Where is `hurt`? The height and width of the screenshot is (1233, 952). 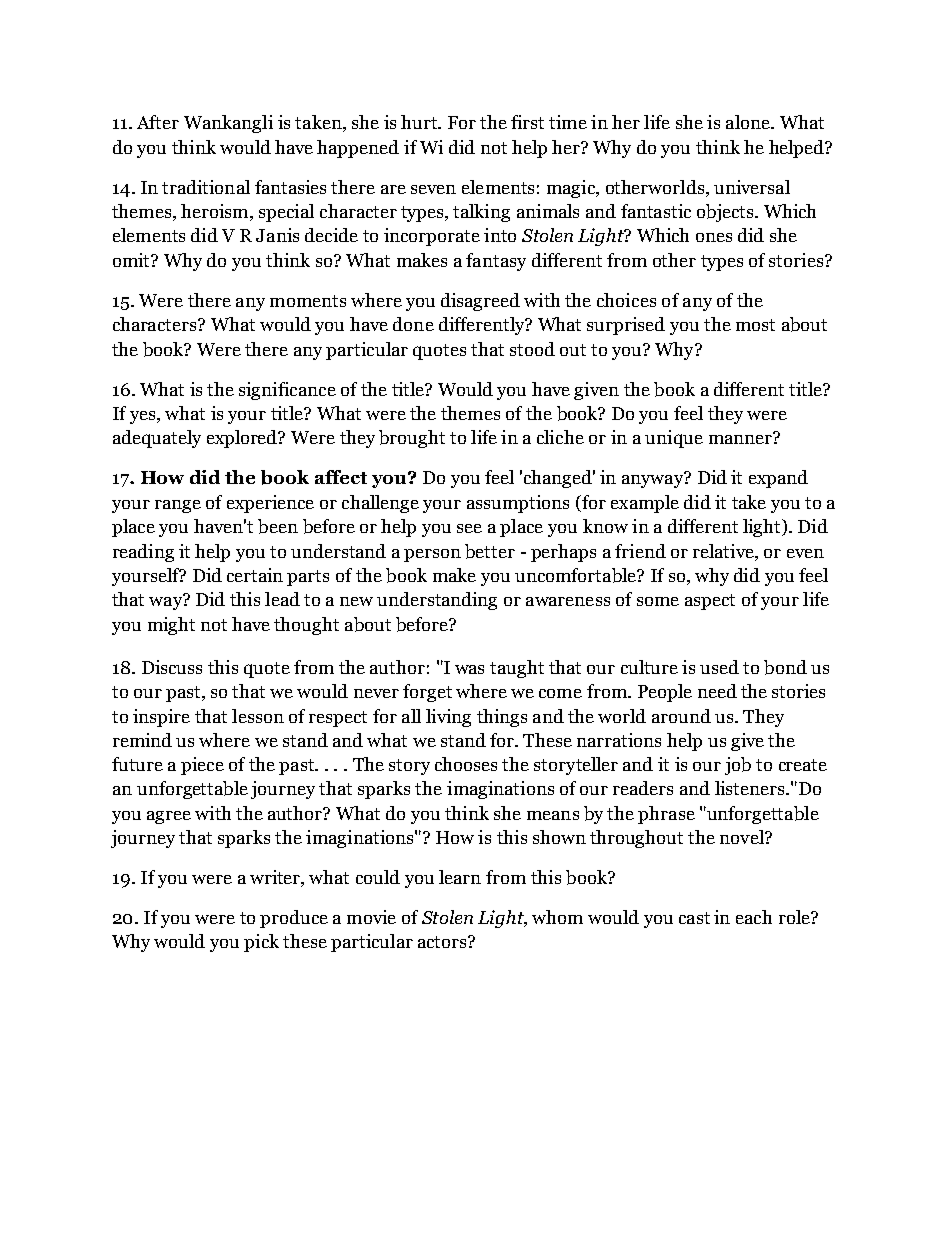
hurt is located at coordinates (420, 122).
